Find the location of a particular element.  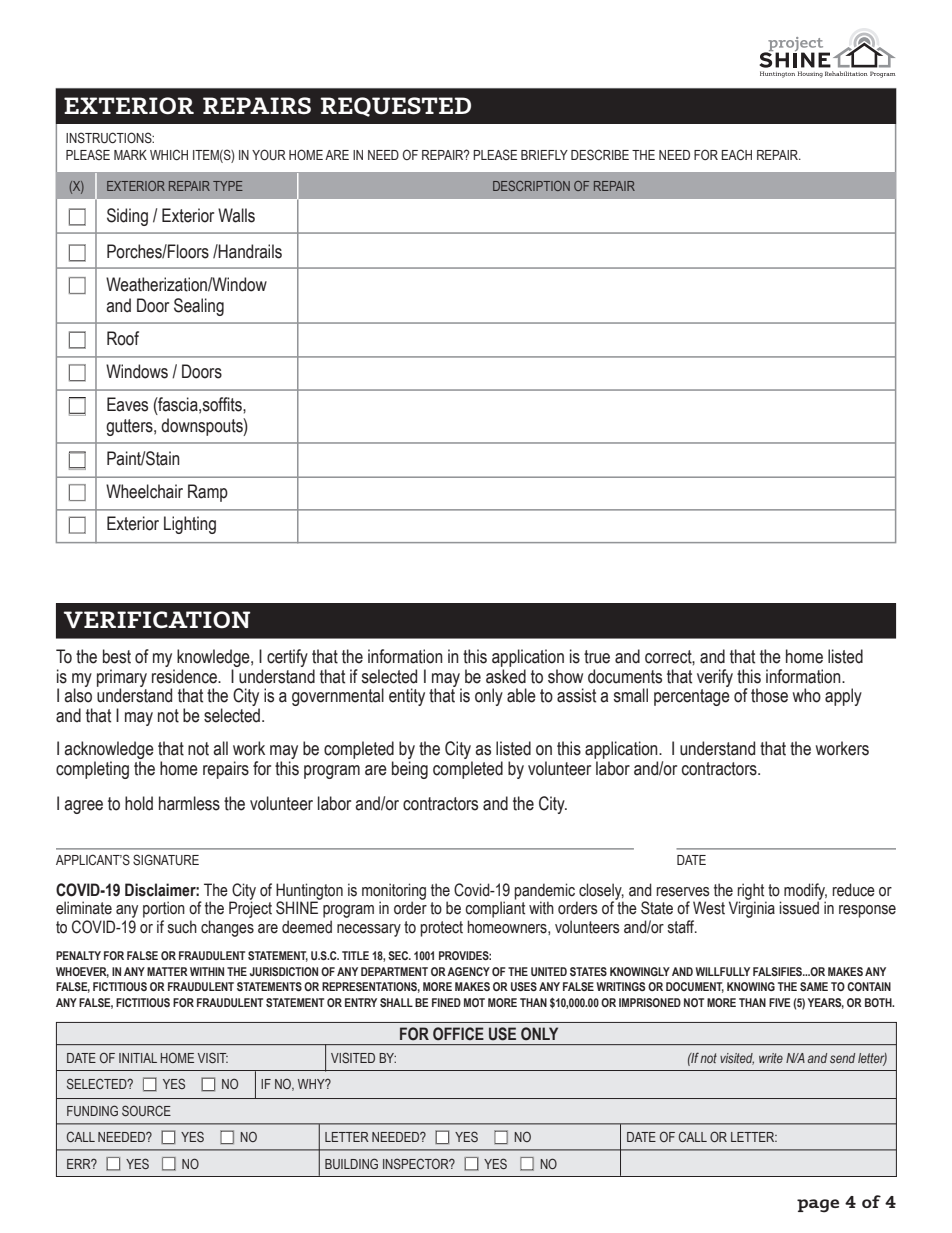

harmless is located at coordinates (189, 803).
